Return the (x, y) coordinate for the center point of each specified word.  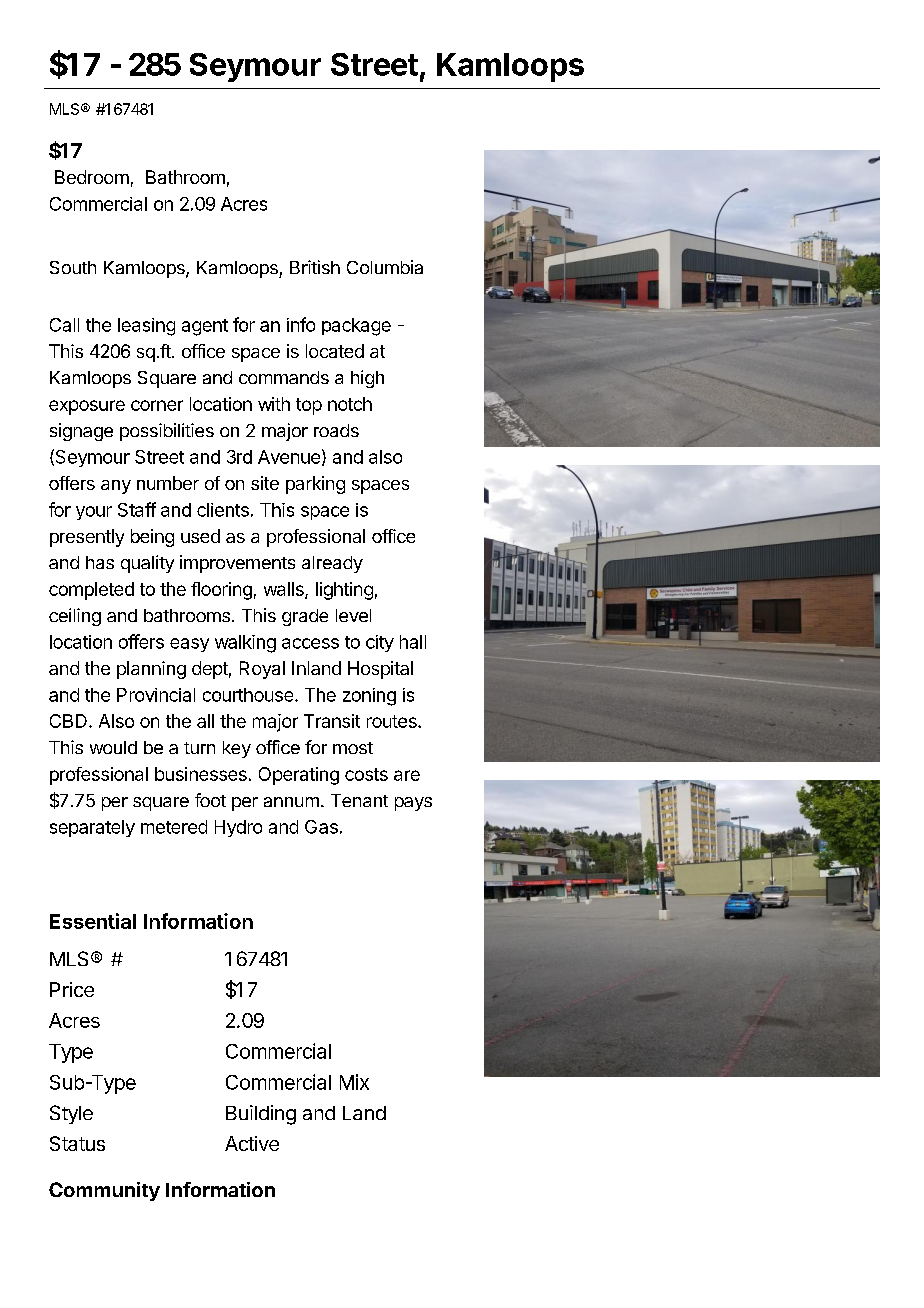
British (315, 267)
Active (252, 1143)
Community (104, 1191)
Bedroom (92, 177)
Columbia (385, 267)
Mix (354, 1082)
